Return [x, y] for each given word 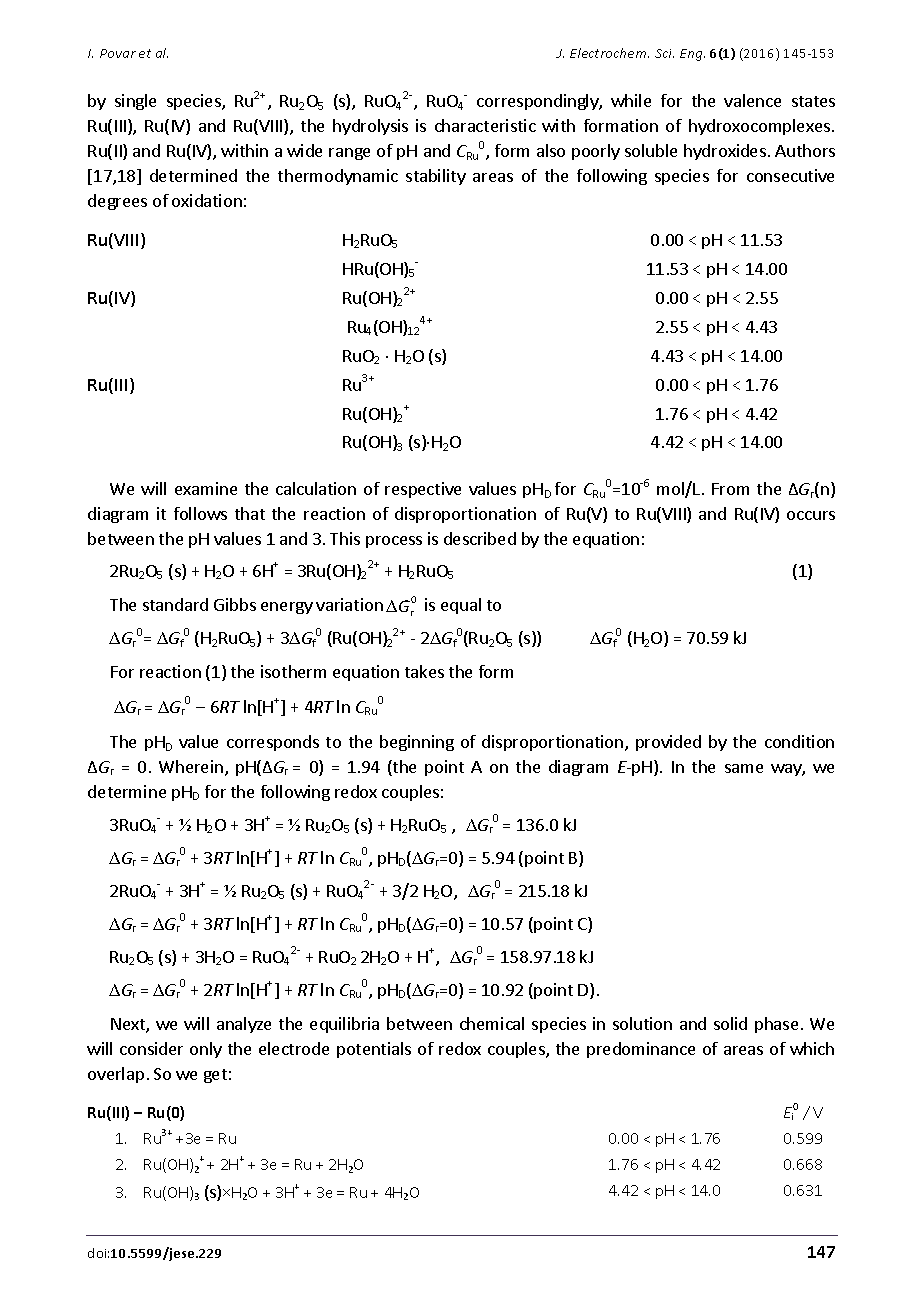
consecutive [790, 175]
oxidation [207, 200]
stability [436, 177]
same [744, 768]
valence [752, 100]
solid [730, 1023]
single [135, 102]
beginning [417, 743]
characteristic [485, 125]
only [206, 1050]
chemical [492, 1023]
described [480, 538]
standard [175, 604]
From [730, 489]
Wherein [191, 766]
